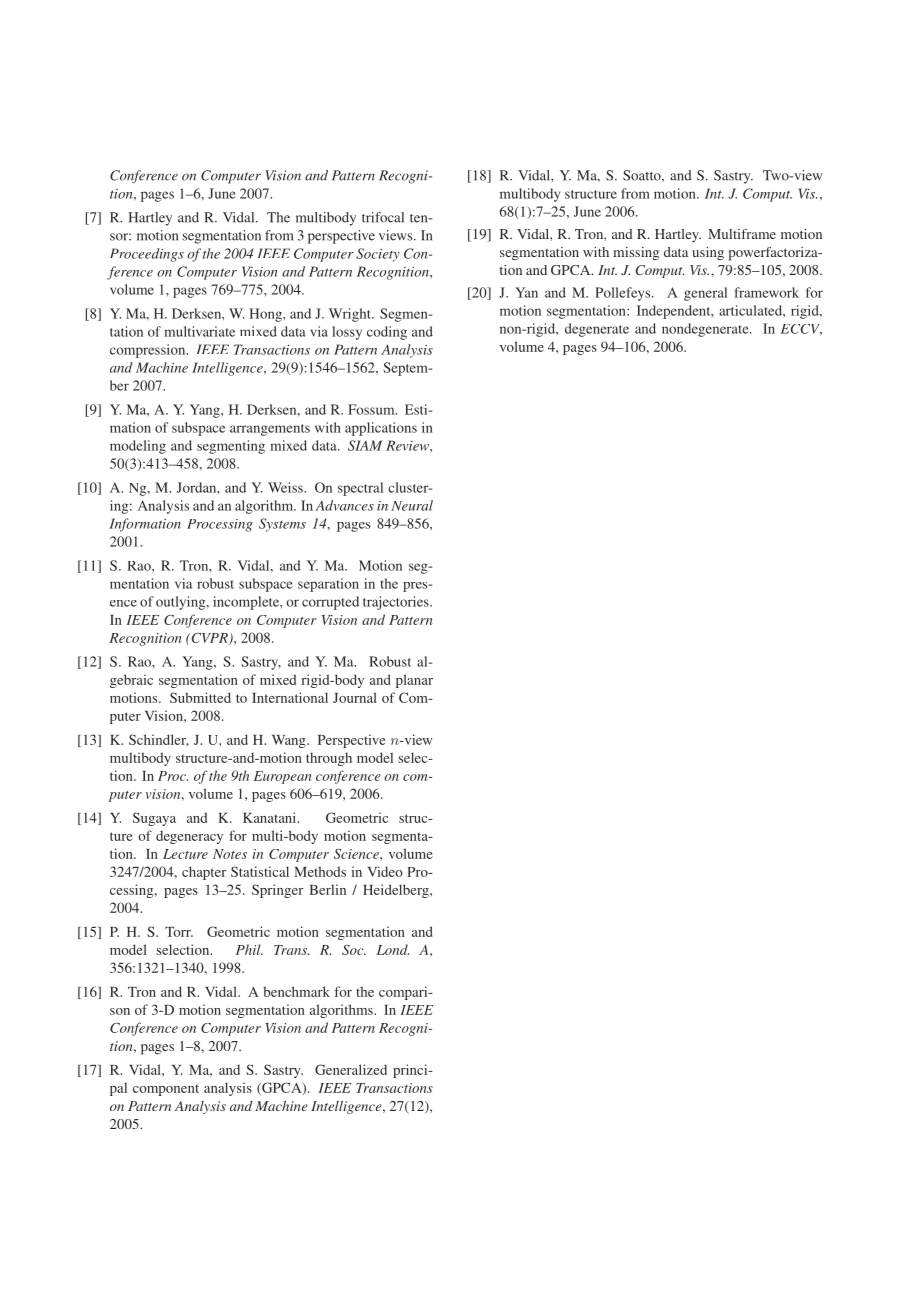 This screenshot has width=924, height=1308. What do you see at coordinates (708, 253) in the screenshot?
I see `using` at bounding box center [708, 253].
